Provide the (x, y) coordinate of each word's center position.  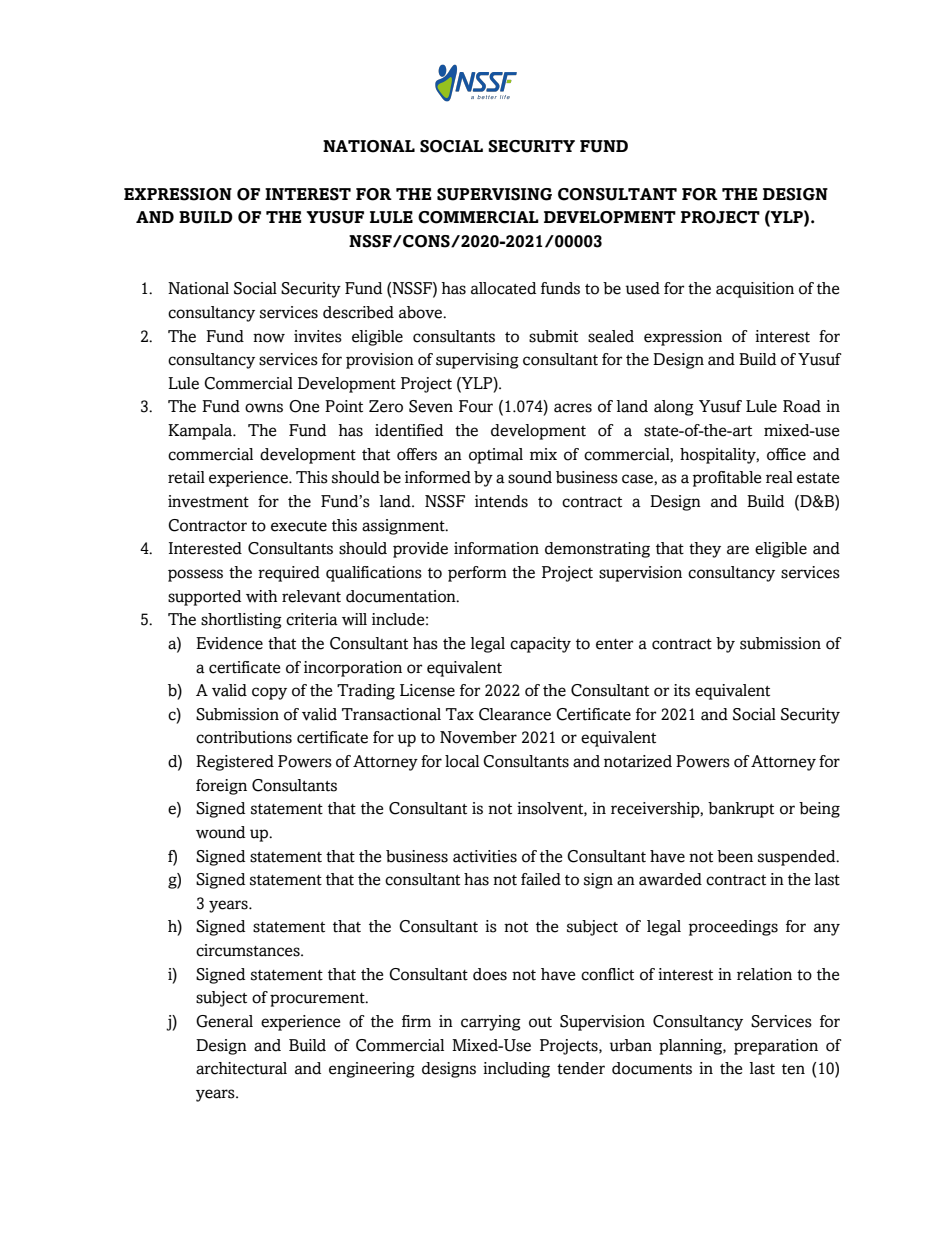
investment (208, 501)
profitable (727, 479)
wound (220, 832)
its (682, 690)
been (735, 856)
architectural (241, 1068)
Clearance (515, 714)
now (269, 338)
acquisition (755, 290)
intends (501, 501)
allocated (503, 288)
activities (485, 856)
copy (269, 693)
